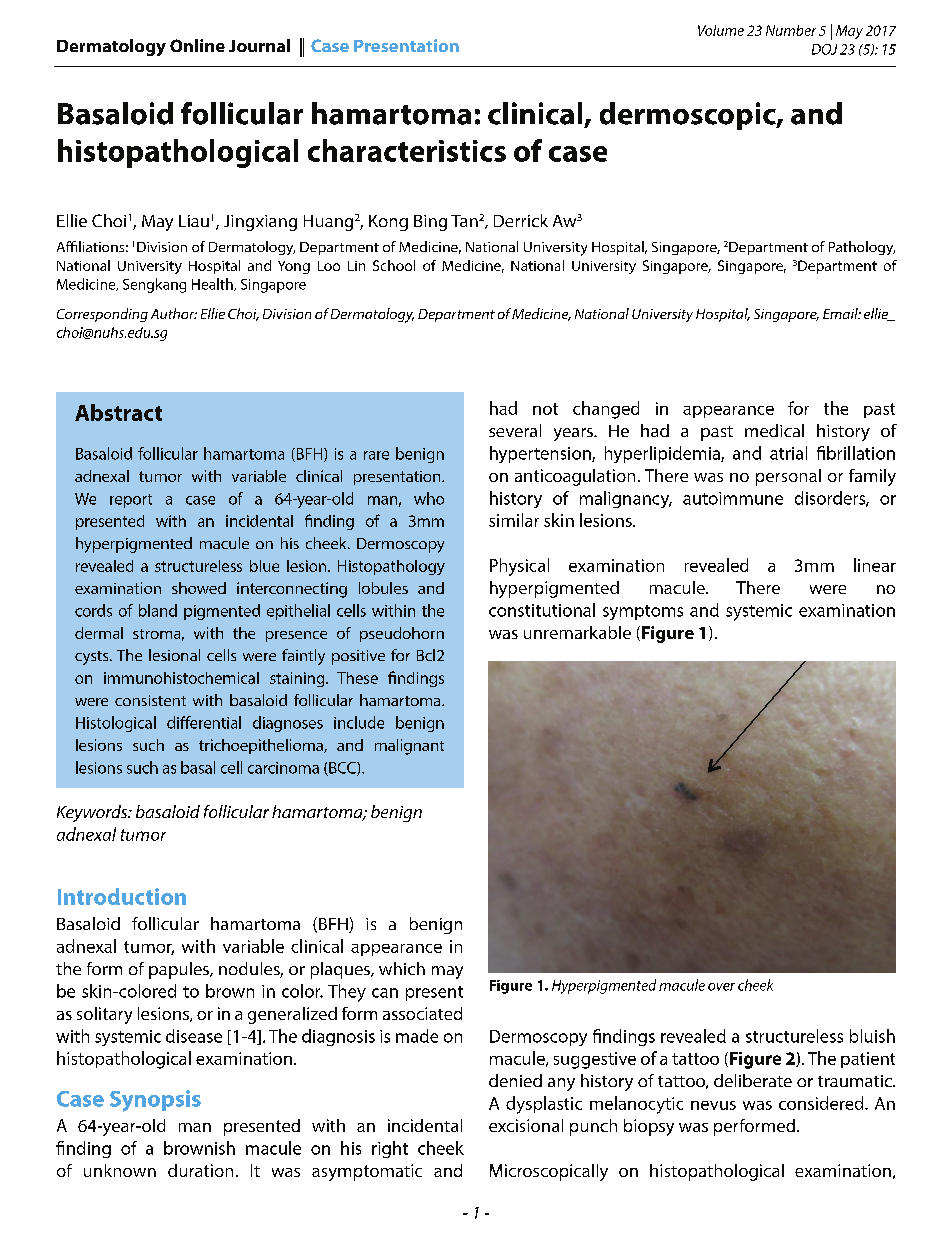 The height and width of the screenshot is (1233, 952). What do you see at coordinates (407, 150) in the screenshot?
I see `characteristics` at bounding box center [407, 150].
